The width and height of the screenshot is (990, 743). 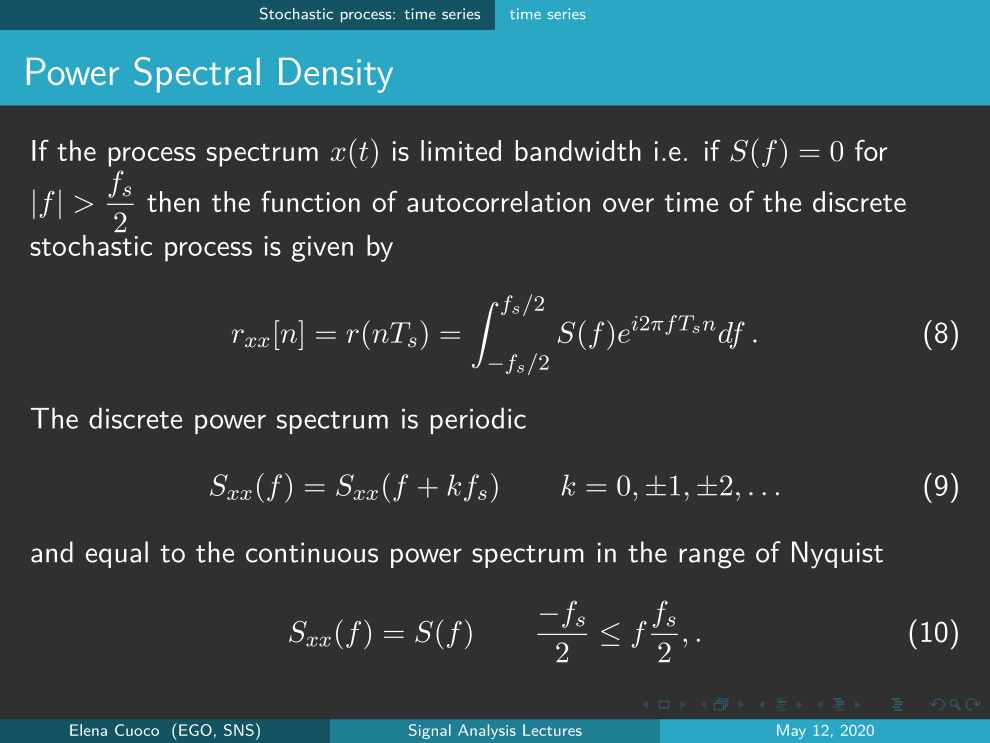 I want to click on given, so click(x=322, y=249).
